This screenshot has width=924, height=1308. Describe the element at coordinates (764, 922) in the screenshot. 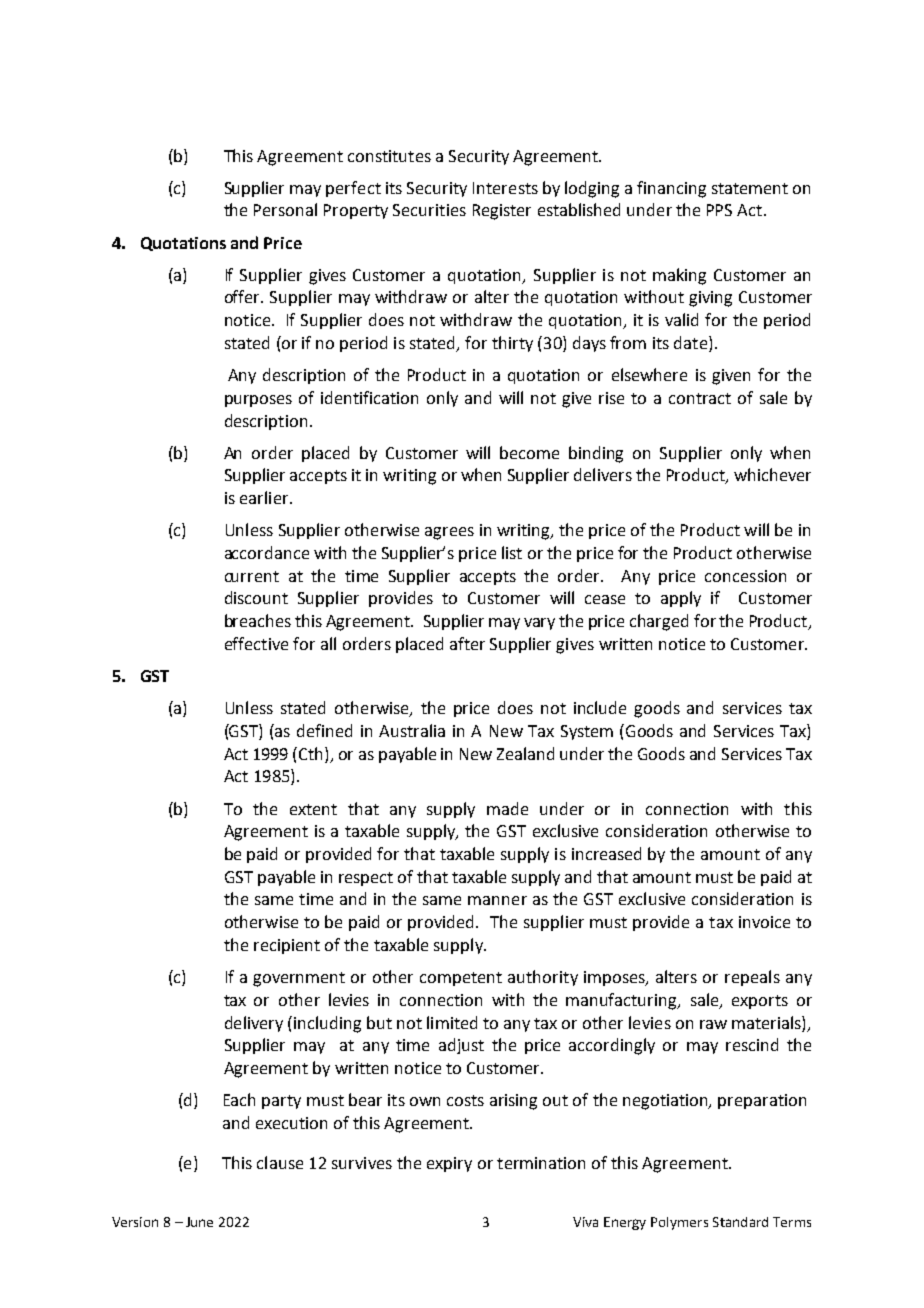

I see `invoice` at that location.
